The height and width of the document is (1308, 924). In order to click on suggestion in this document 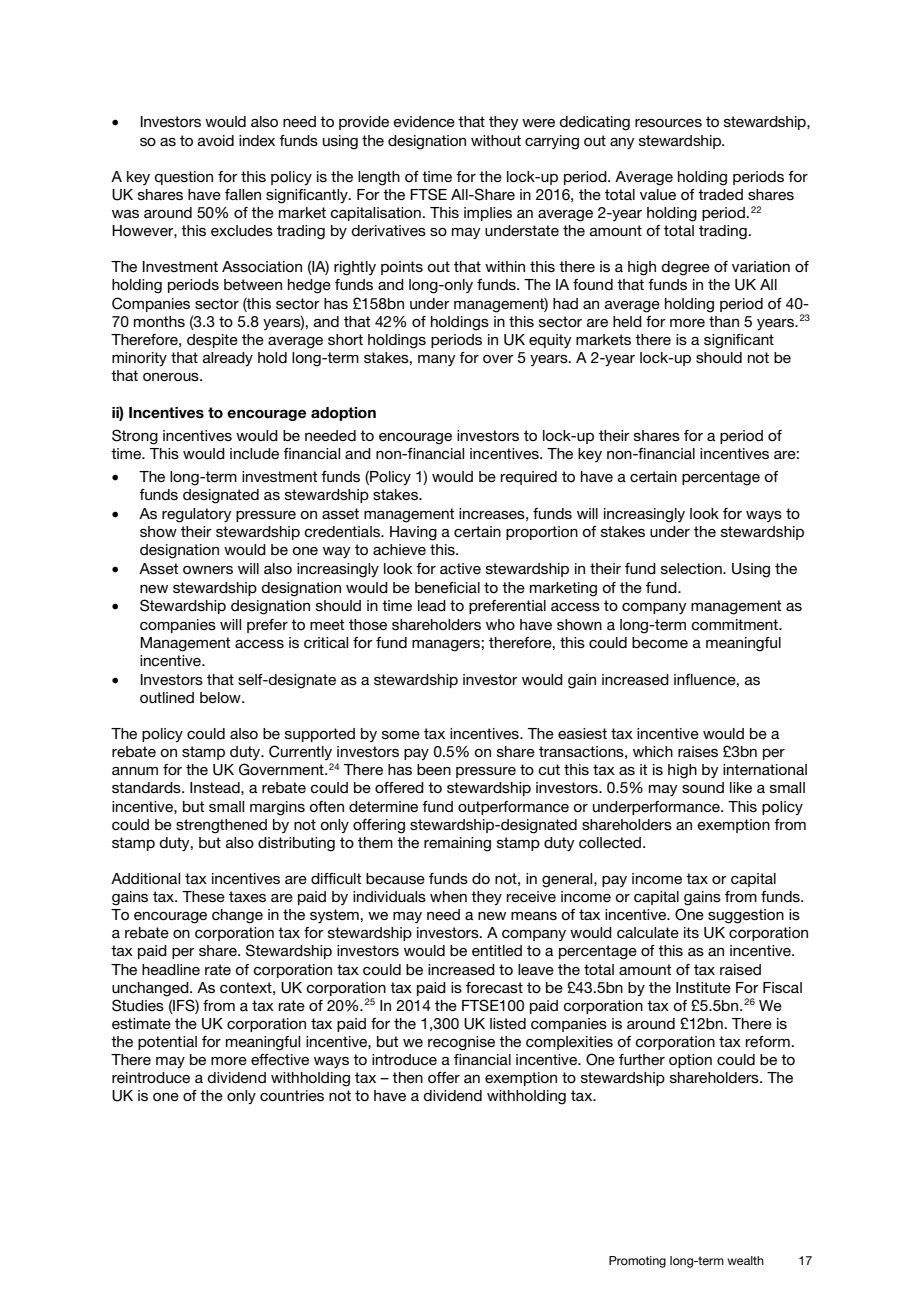, I will do `click(746, 916)`.
